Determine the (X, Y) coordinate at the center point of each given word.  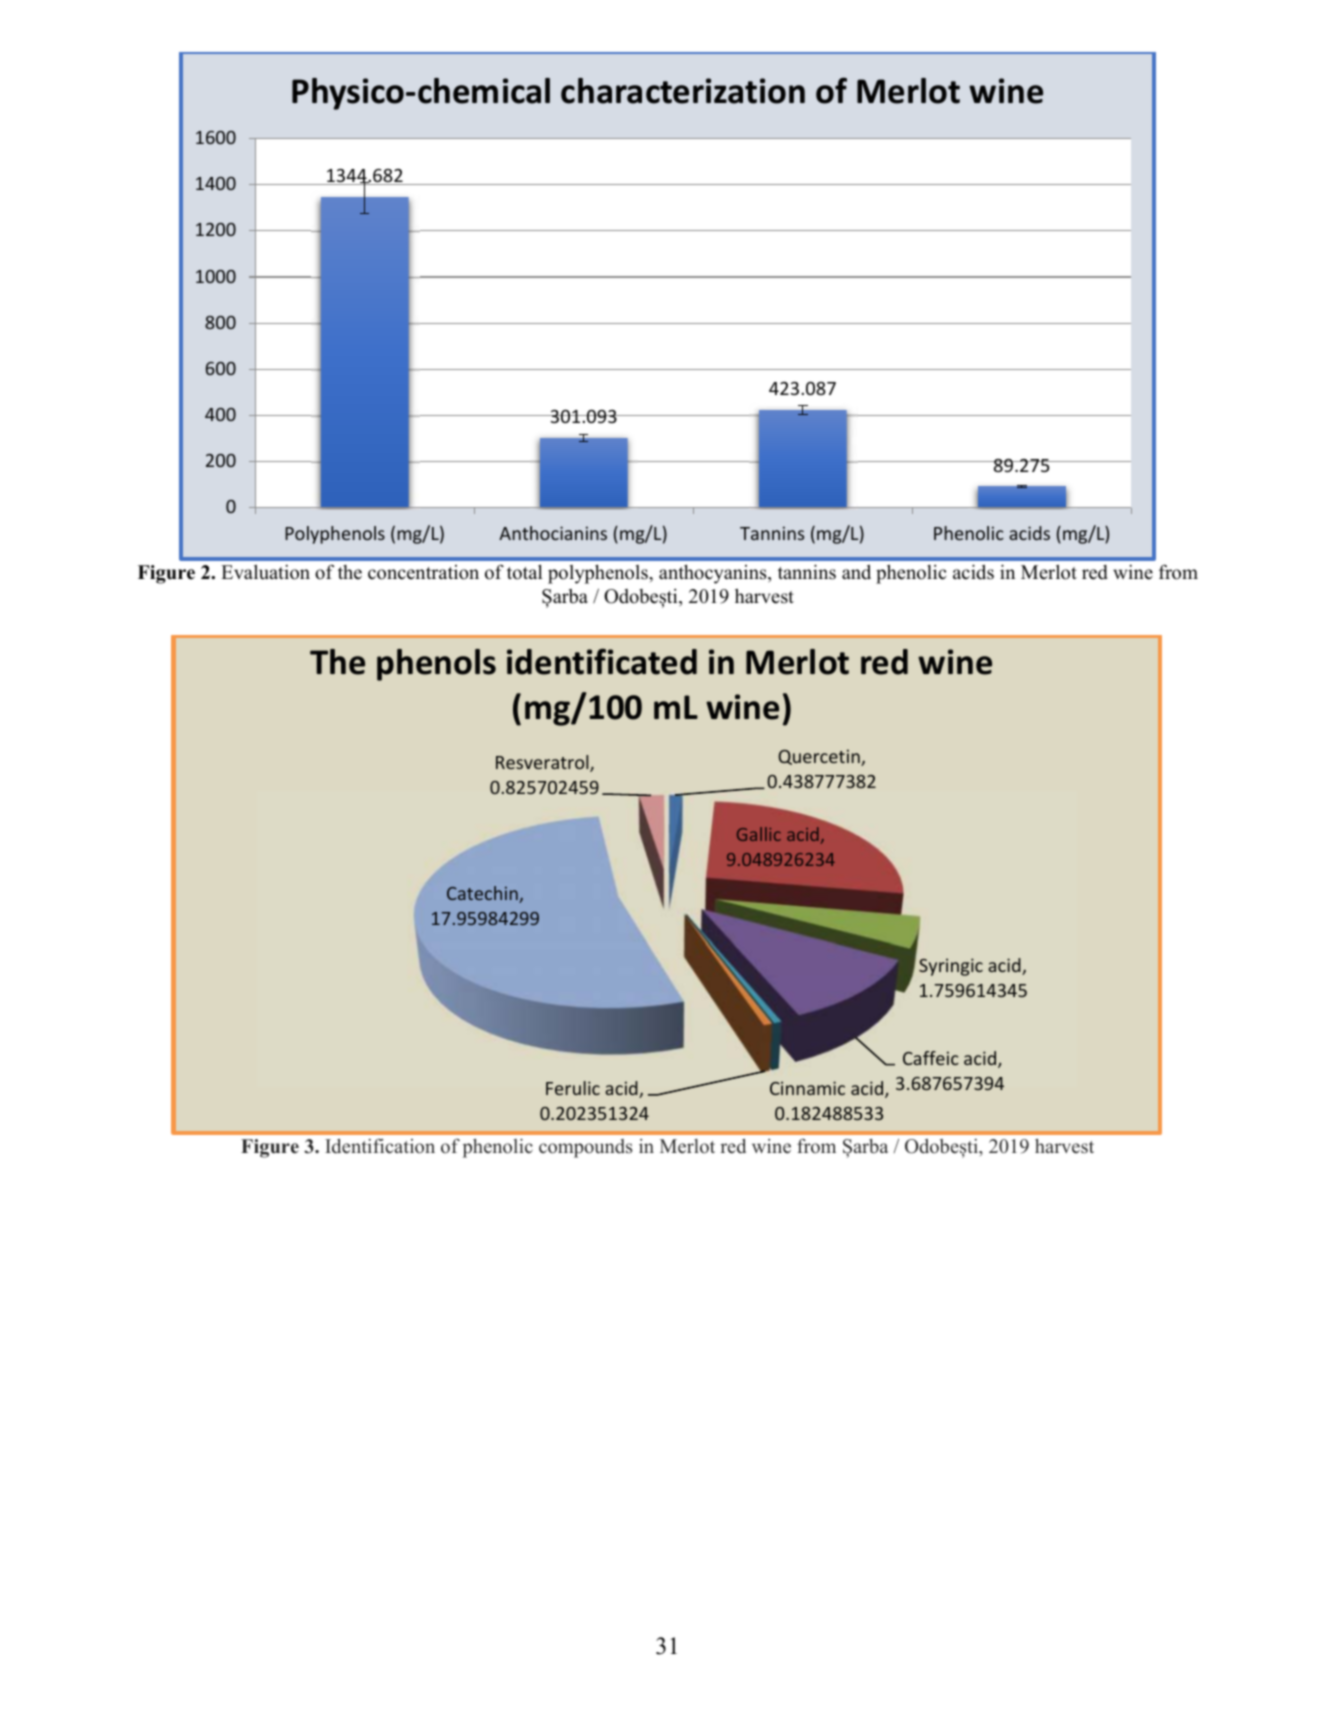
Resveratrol (543, 763)
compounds (585, 1148)
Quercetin (820, 757)
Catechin (483, 894)
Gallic (759, 834)
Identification (380, 1146)
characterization (683, 91)
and (856, 572)
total (525, 572)
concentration (423, 572)
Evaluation (265, 572)
